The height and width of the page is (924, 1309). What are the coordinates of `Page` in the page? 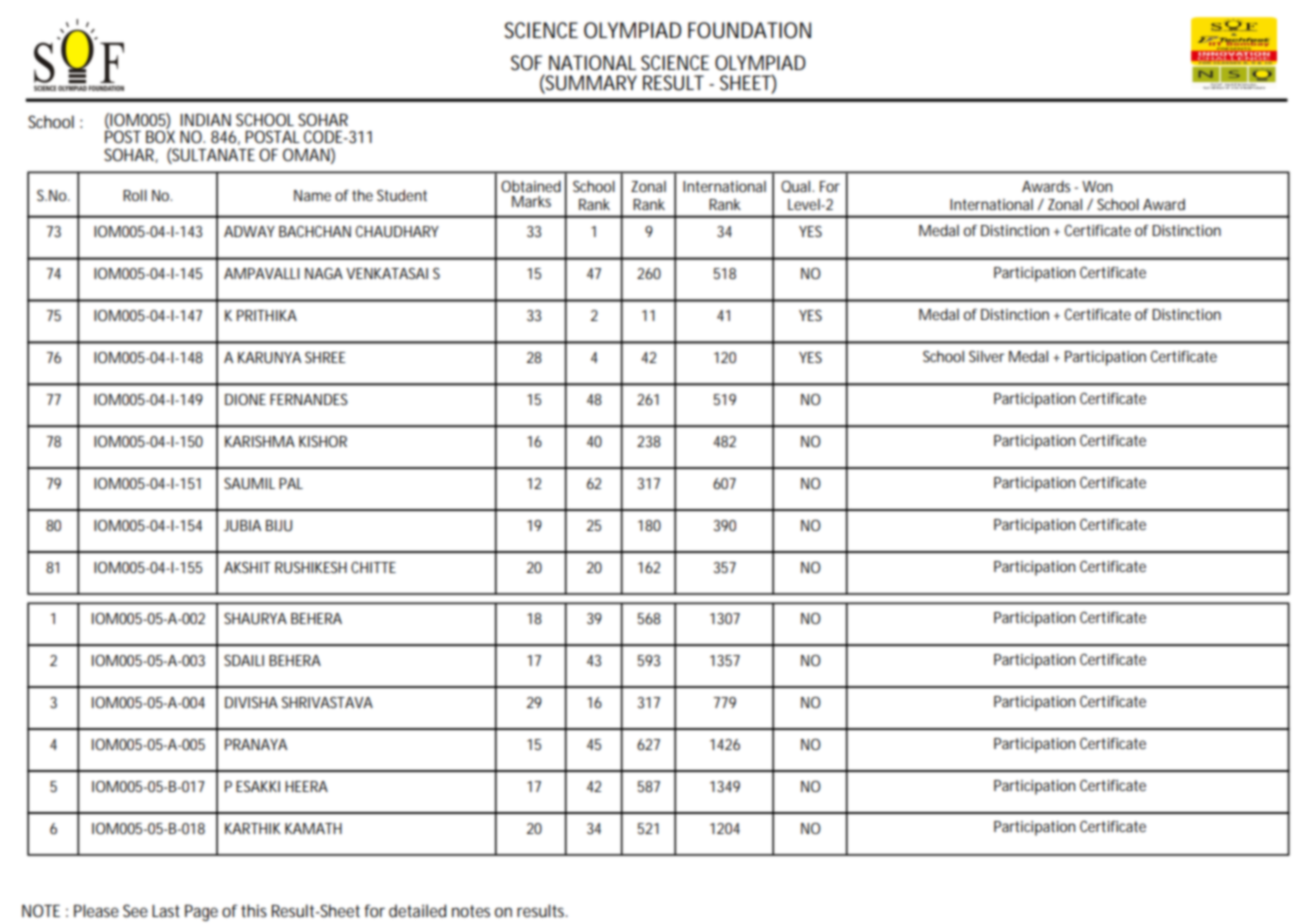 It's located at (201, 913).
